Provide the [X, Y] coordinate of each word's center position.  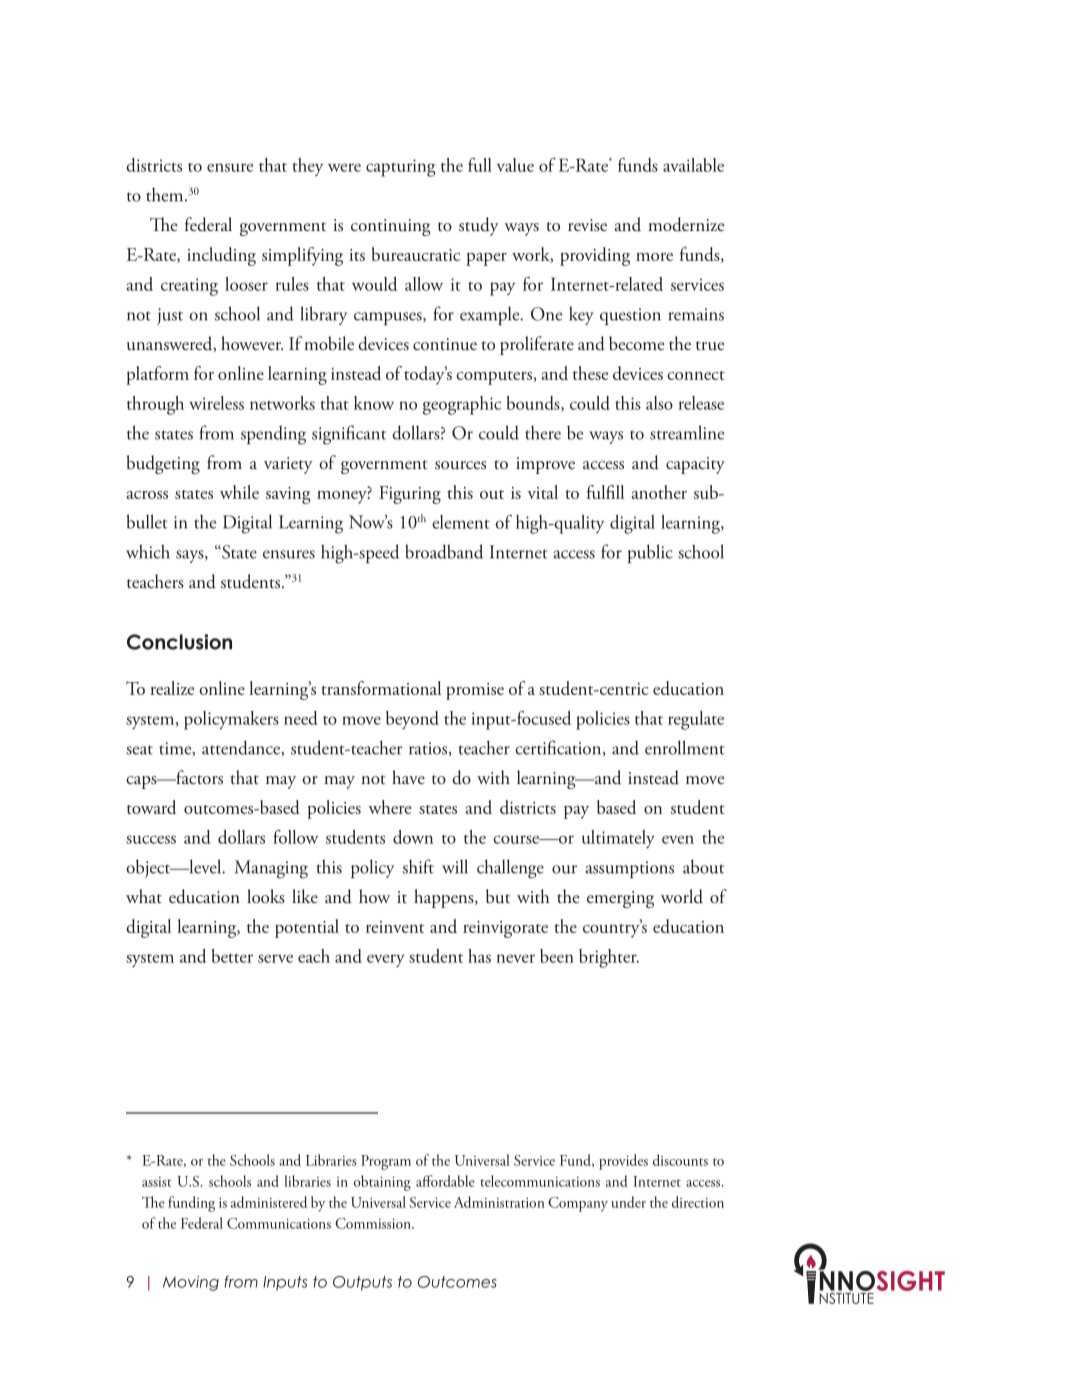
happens [445, 898]
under [628, 1202]
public [650, 553]
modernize [686, 224]
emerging [620, 899]
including [221, 256]
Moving [191, 1283]
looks [266, 896]
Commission [374, 1223]
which [148, 551]
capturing [401, 168]
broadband [444, 551]
